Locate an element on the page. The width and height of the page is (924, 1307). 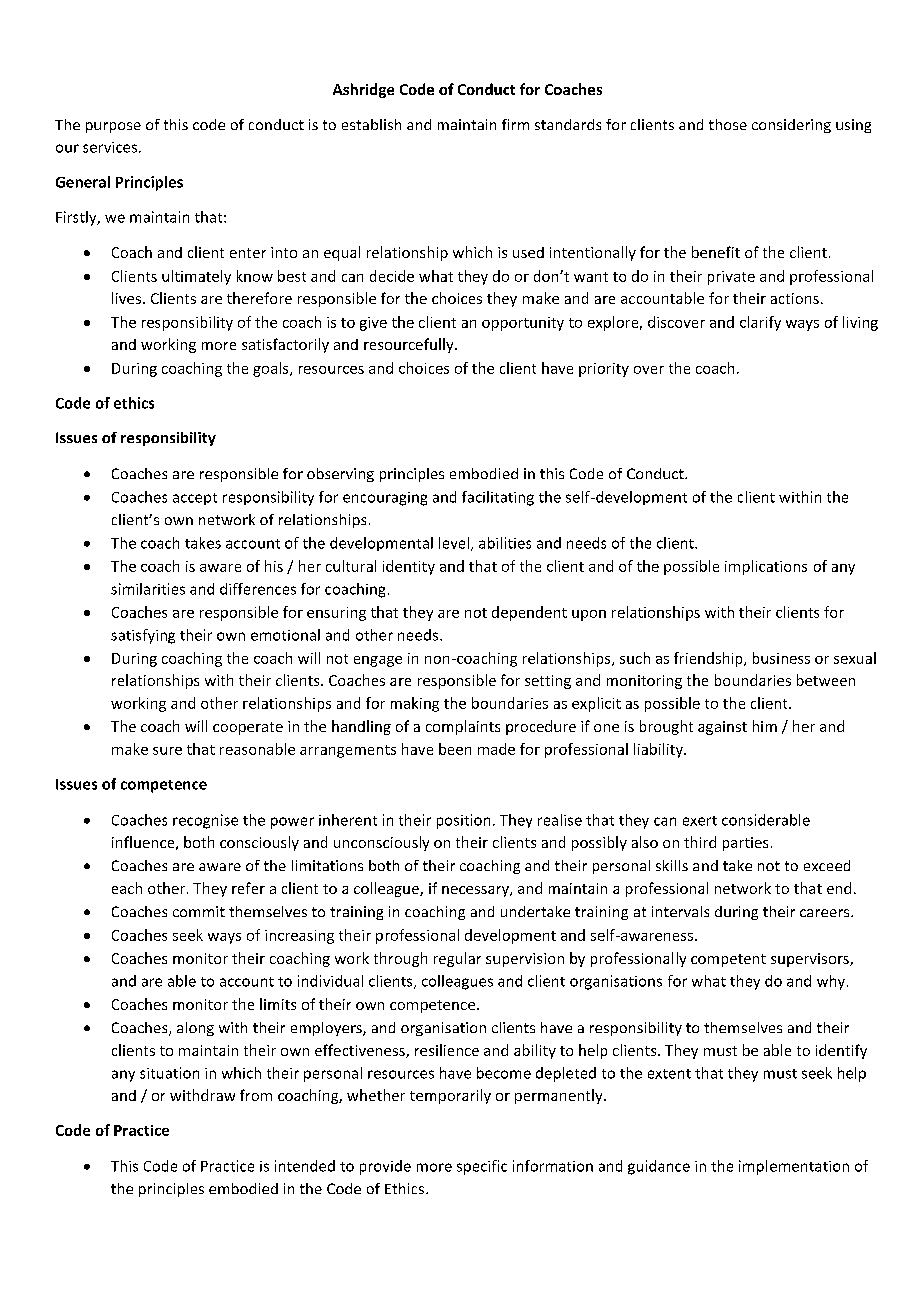
firm is located at coordinates (515, 124).
